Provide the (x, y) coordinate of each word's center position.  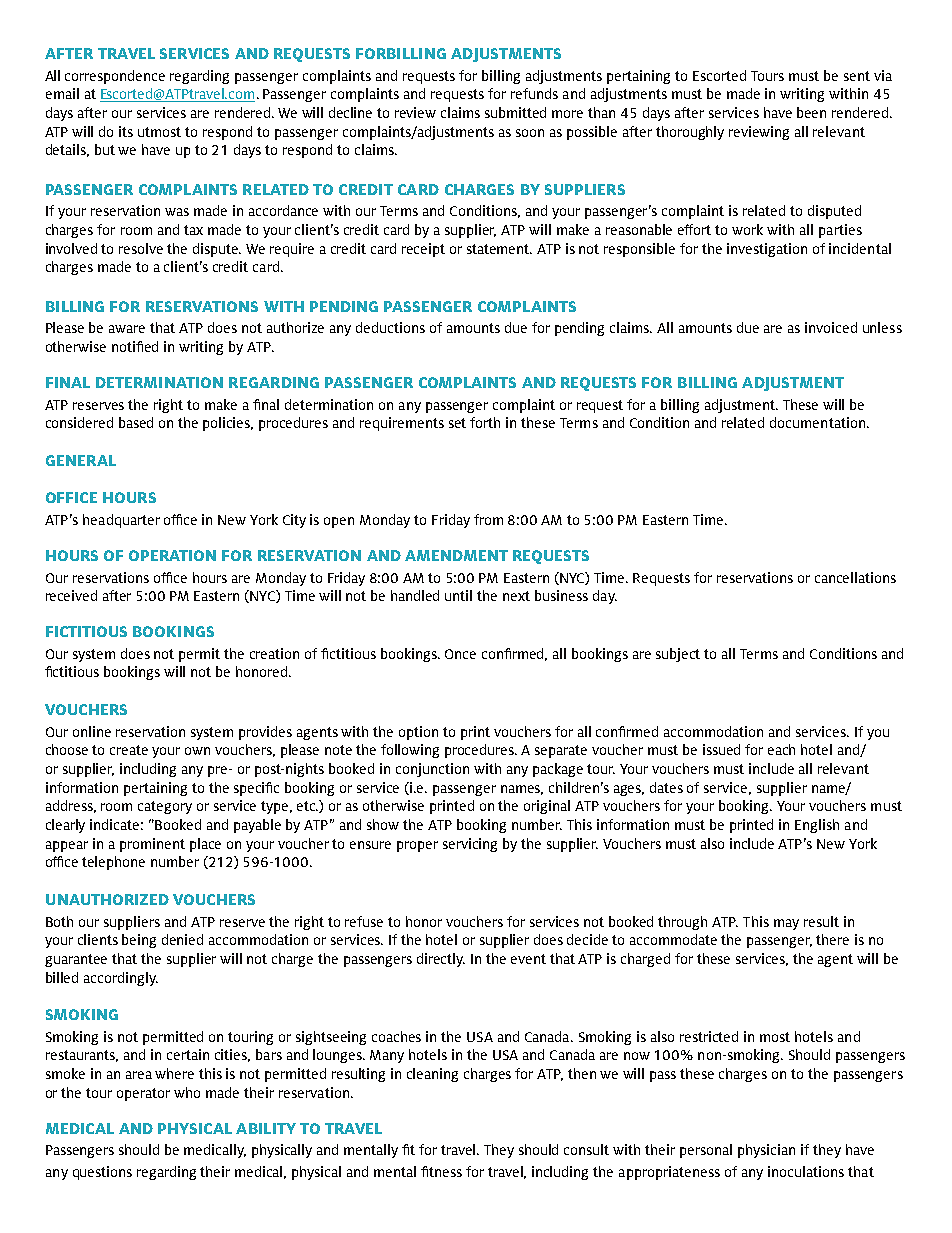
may (786, 924)
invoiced (831, 327)
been (811, 112)
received (71, 595)
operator (143, 1094)
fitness (441, 1171)
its (126, 131)
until (458, 595)
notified (135, 346)
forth (485, 422)
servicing (470, 845)
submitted (515, 112)
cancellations (855, 577)
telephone (113, 863)
